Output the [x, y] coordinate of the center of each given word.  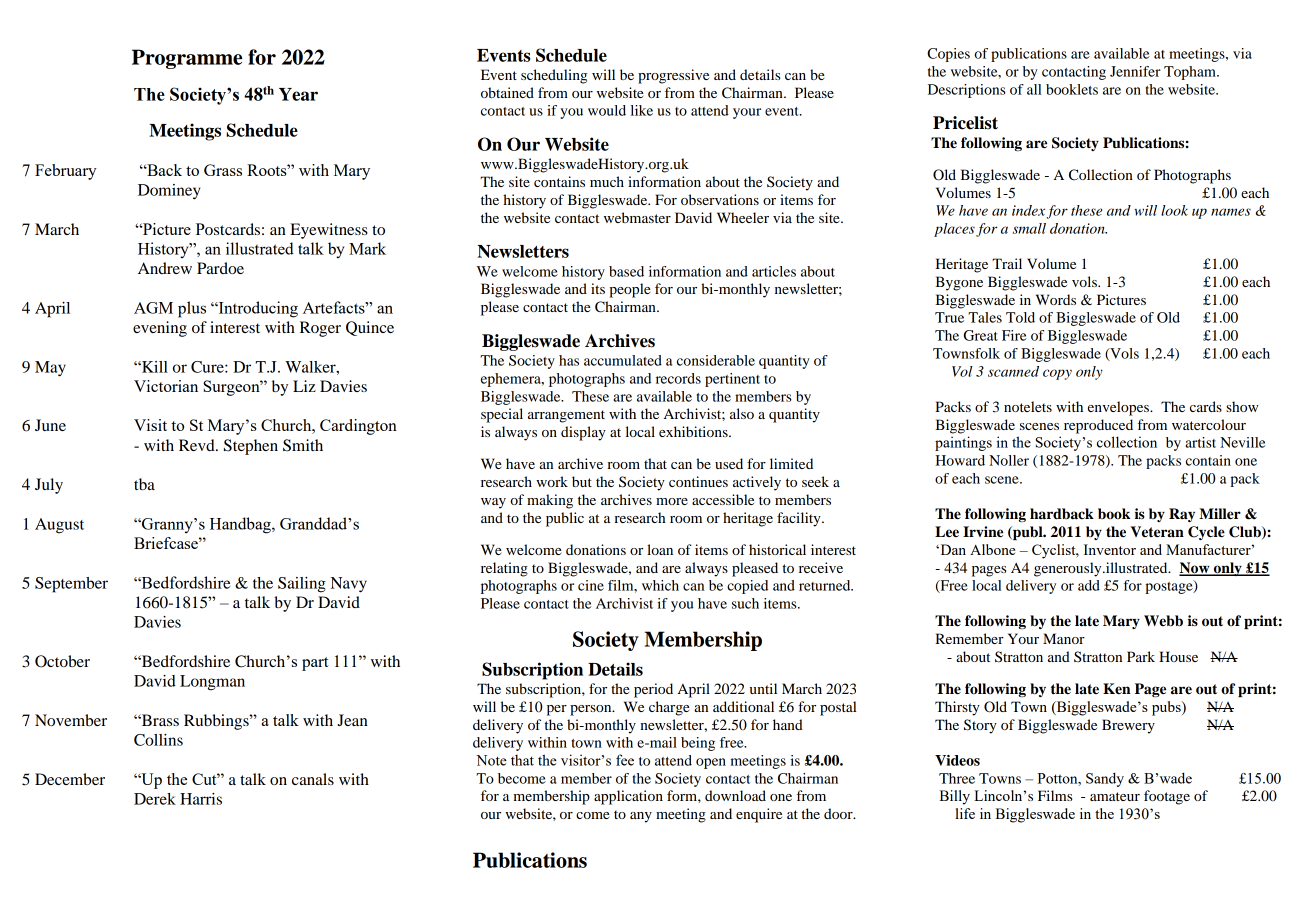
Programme [187, 59]
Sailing [302, 585]
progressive [673, 76]
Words [1056, 299]
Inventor [1110, 549]
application [628, 797]
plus [192, 309]
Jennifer [1135, 71]
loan [660, 549]
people [630, 290]
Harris [201, 799]
